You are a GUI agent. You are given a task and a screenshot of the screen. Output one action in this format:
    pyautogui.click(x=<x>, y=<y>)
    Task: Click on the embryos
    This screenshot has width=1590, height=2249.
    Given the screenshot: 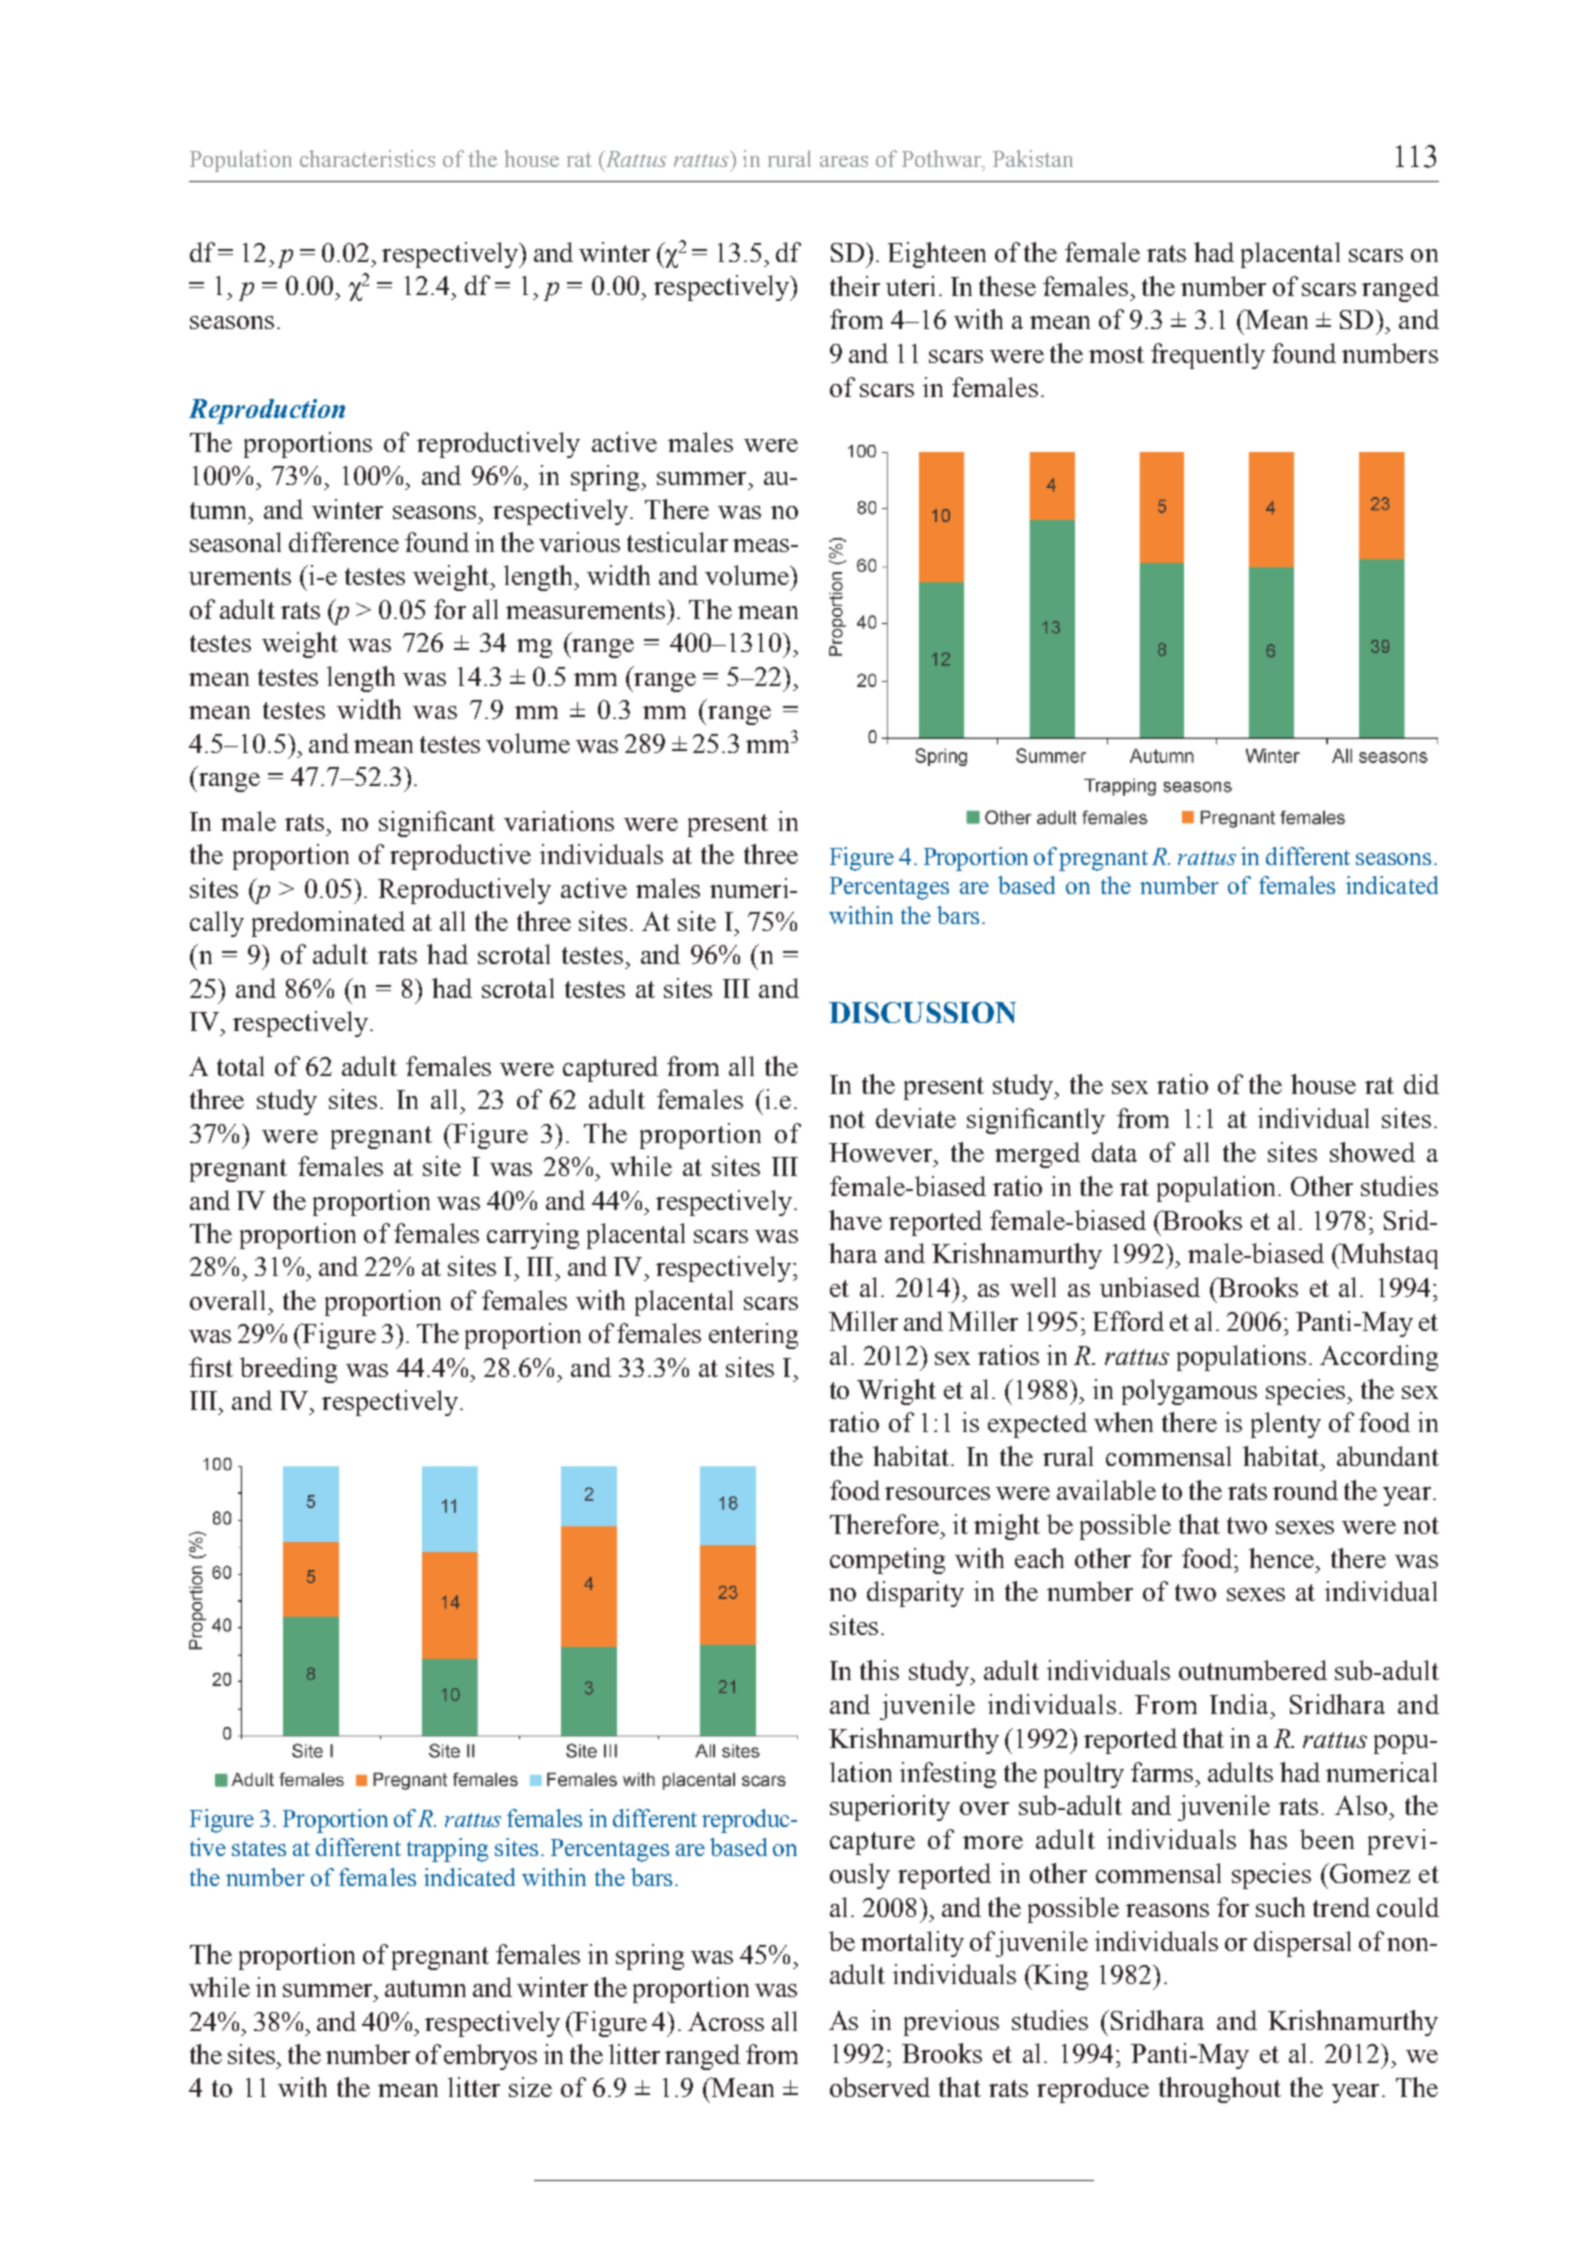 What is the action you would take?
    pyautogui.click(x=490, y=2057)
